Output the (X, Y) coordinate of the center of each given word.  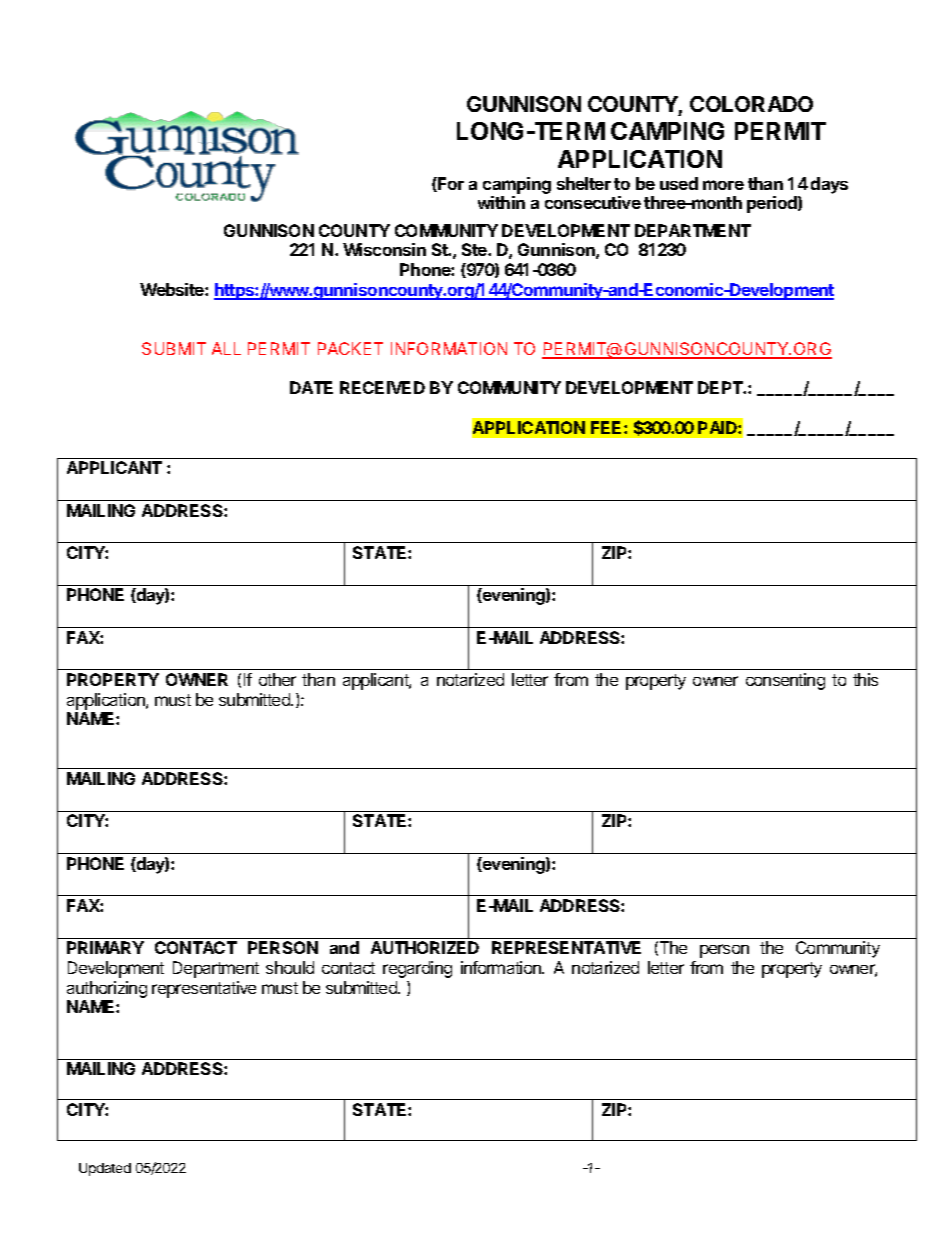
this (865, 679)
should (290, 967)
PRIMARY (105, 947)
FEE (608, 427)
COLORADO (751, 104)
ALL (226, 348)
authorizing (107, 989)
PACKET (350, 348)
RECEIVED (382, 387)
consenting (785, 681)
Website (173, 289)
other (277, 679)
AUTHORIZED (425, 947)
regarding (417, 969)
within (501, 202)
